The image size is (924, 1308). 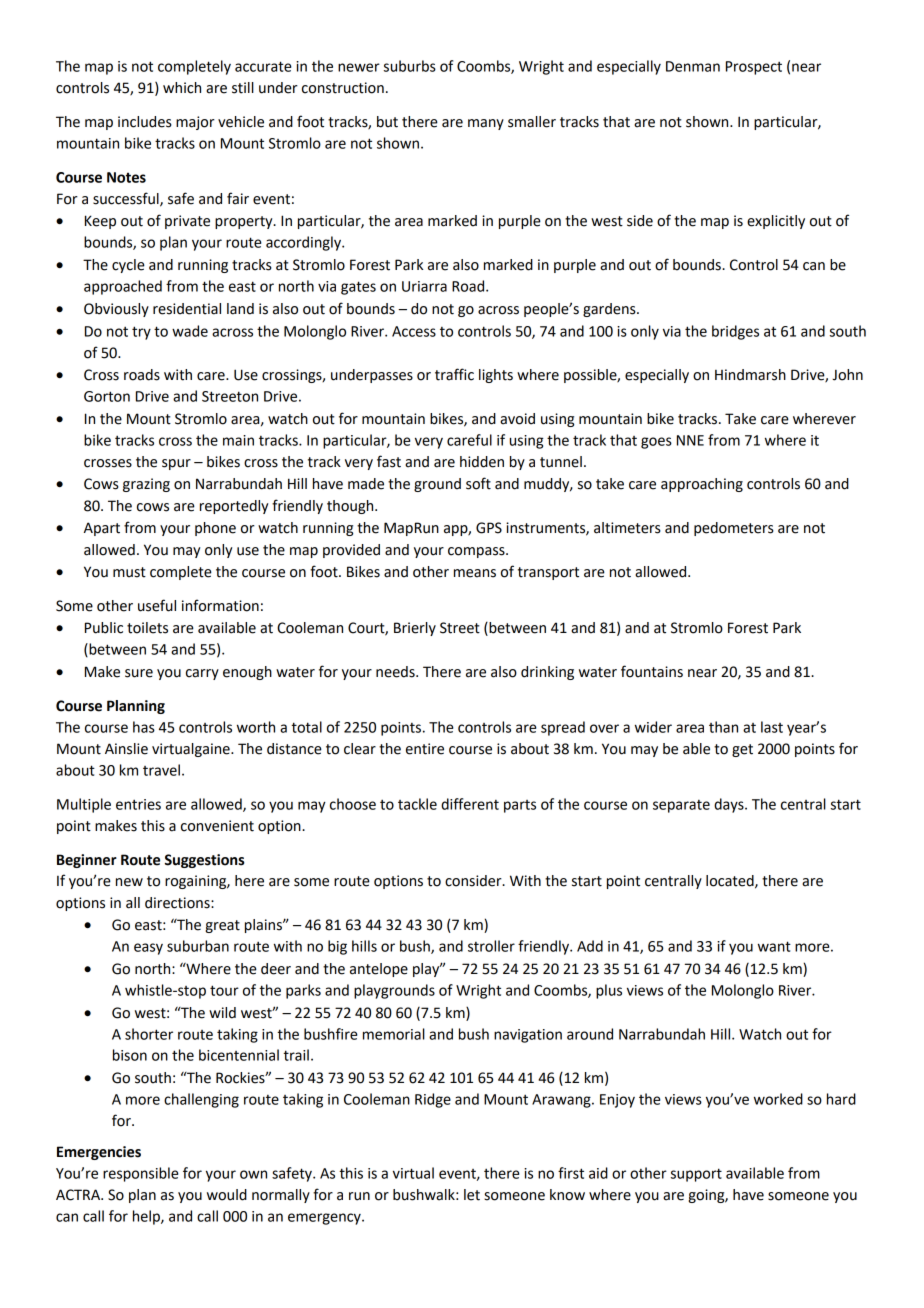 I want to click on support, so click(x=696, y=1175).
